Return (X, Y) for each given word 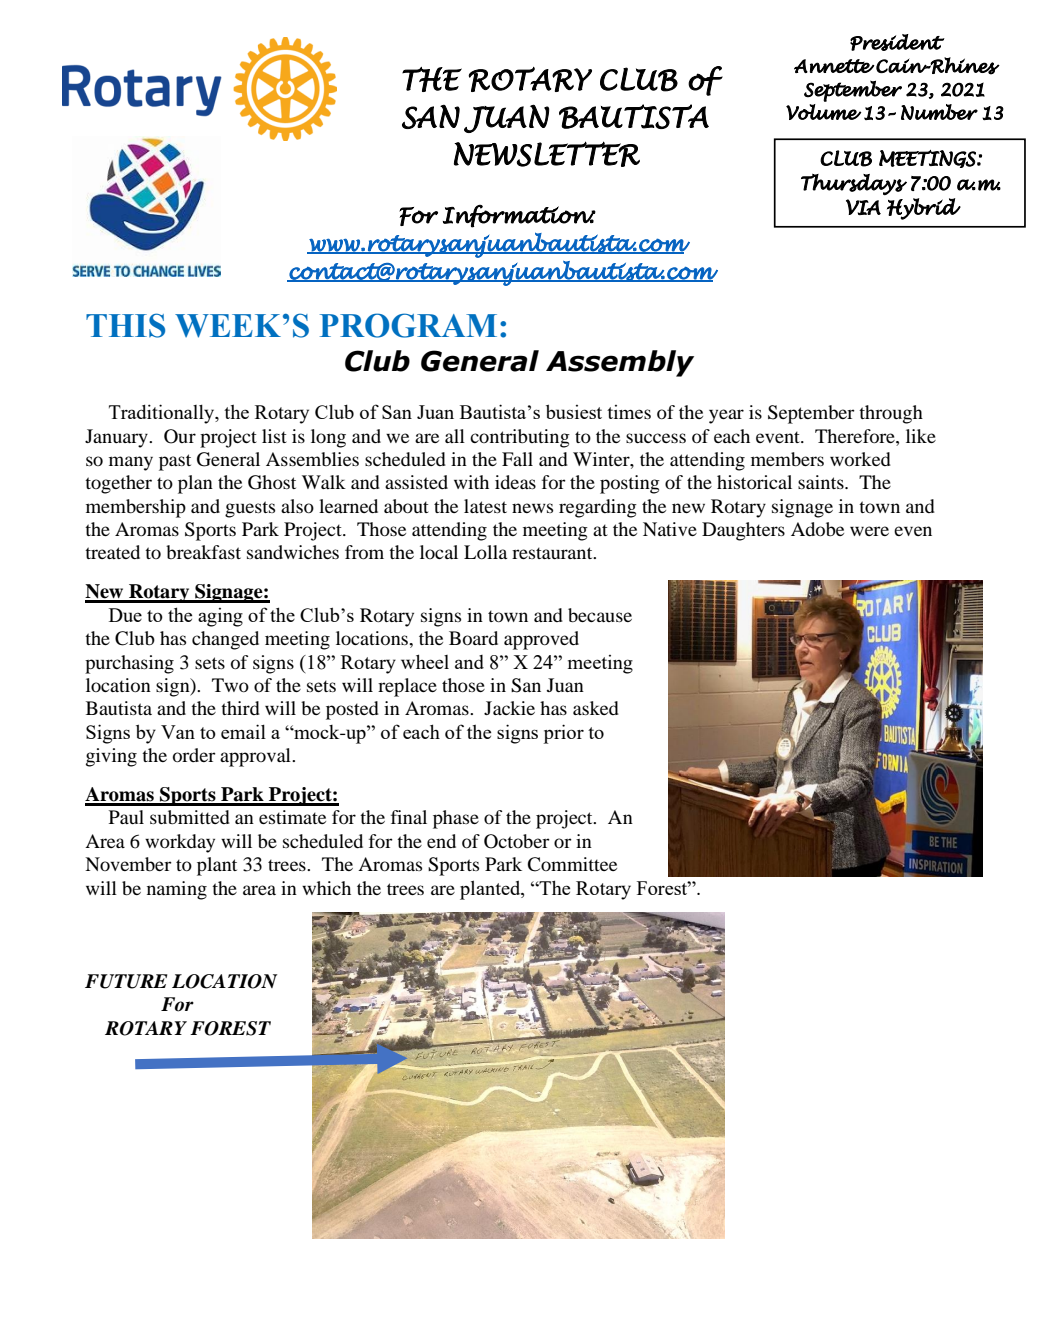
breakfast (203, 552)
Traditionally (163, 414)
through (891, 414)
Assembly (620, 363)
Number (939, 112)
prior (563, 734)
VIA (863, 207)
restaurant (553, 553)
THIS (125, 325)
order (194, 755)
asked (596, 708)
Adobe (817, 529)
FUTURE (126, 981)
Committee (572, 864)
